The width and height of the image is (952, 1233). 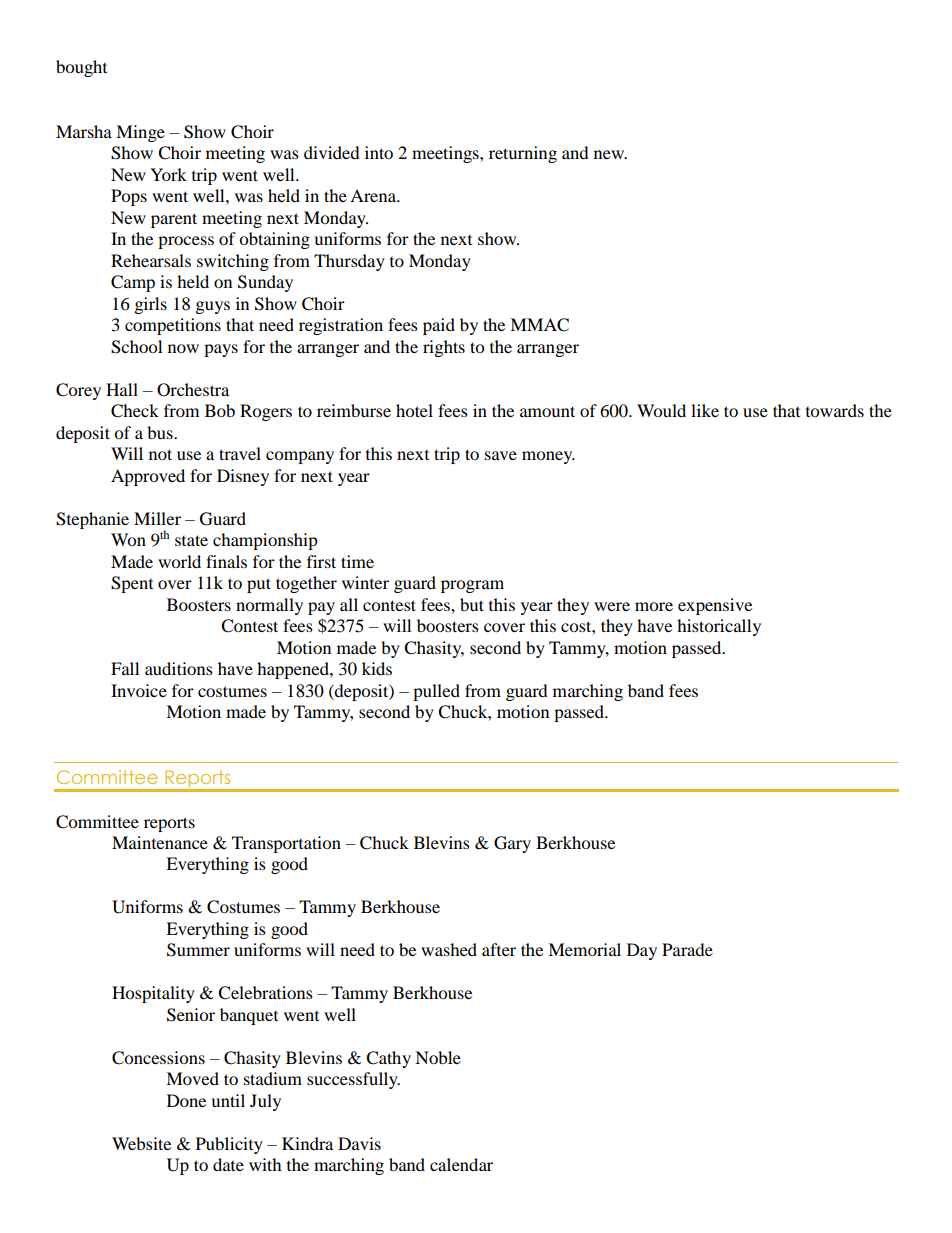 I want to click on Minge, so click(x=140, y=133).
